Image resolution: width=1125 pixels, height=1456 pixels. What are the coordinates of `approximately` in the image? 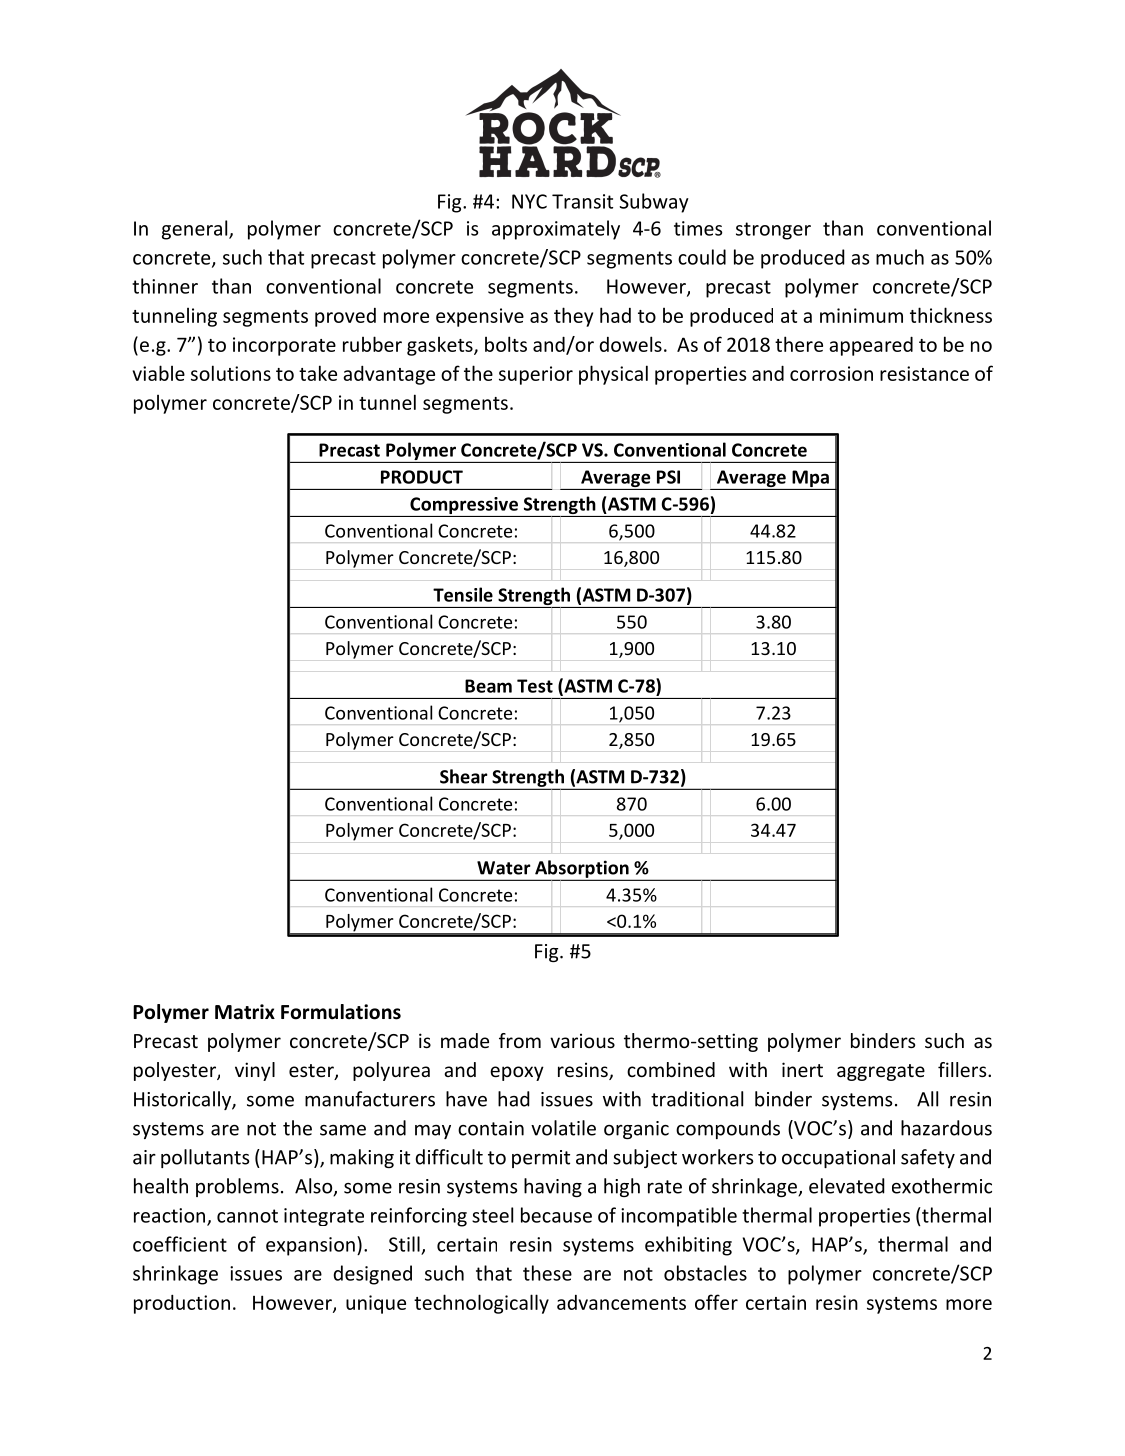 It's located at (556, 230).
